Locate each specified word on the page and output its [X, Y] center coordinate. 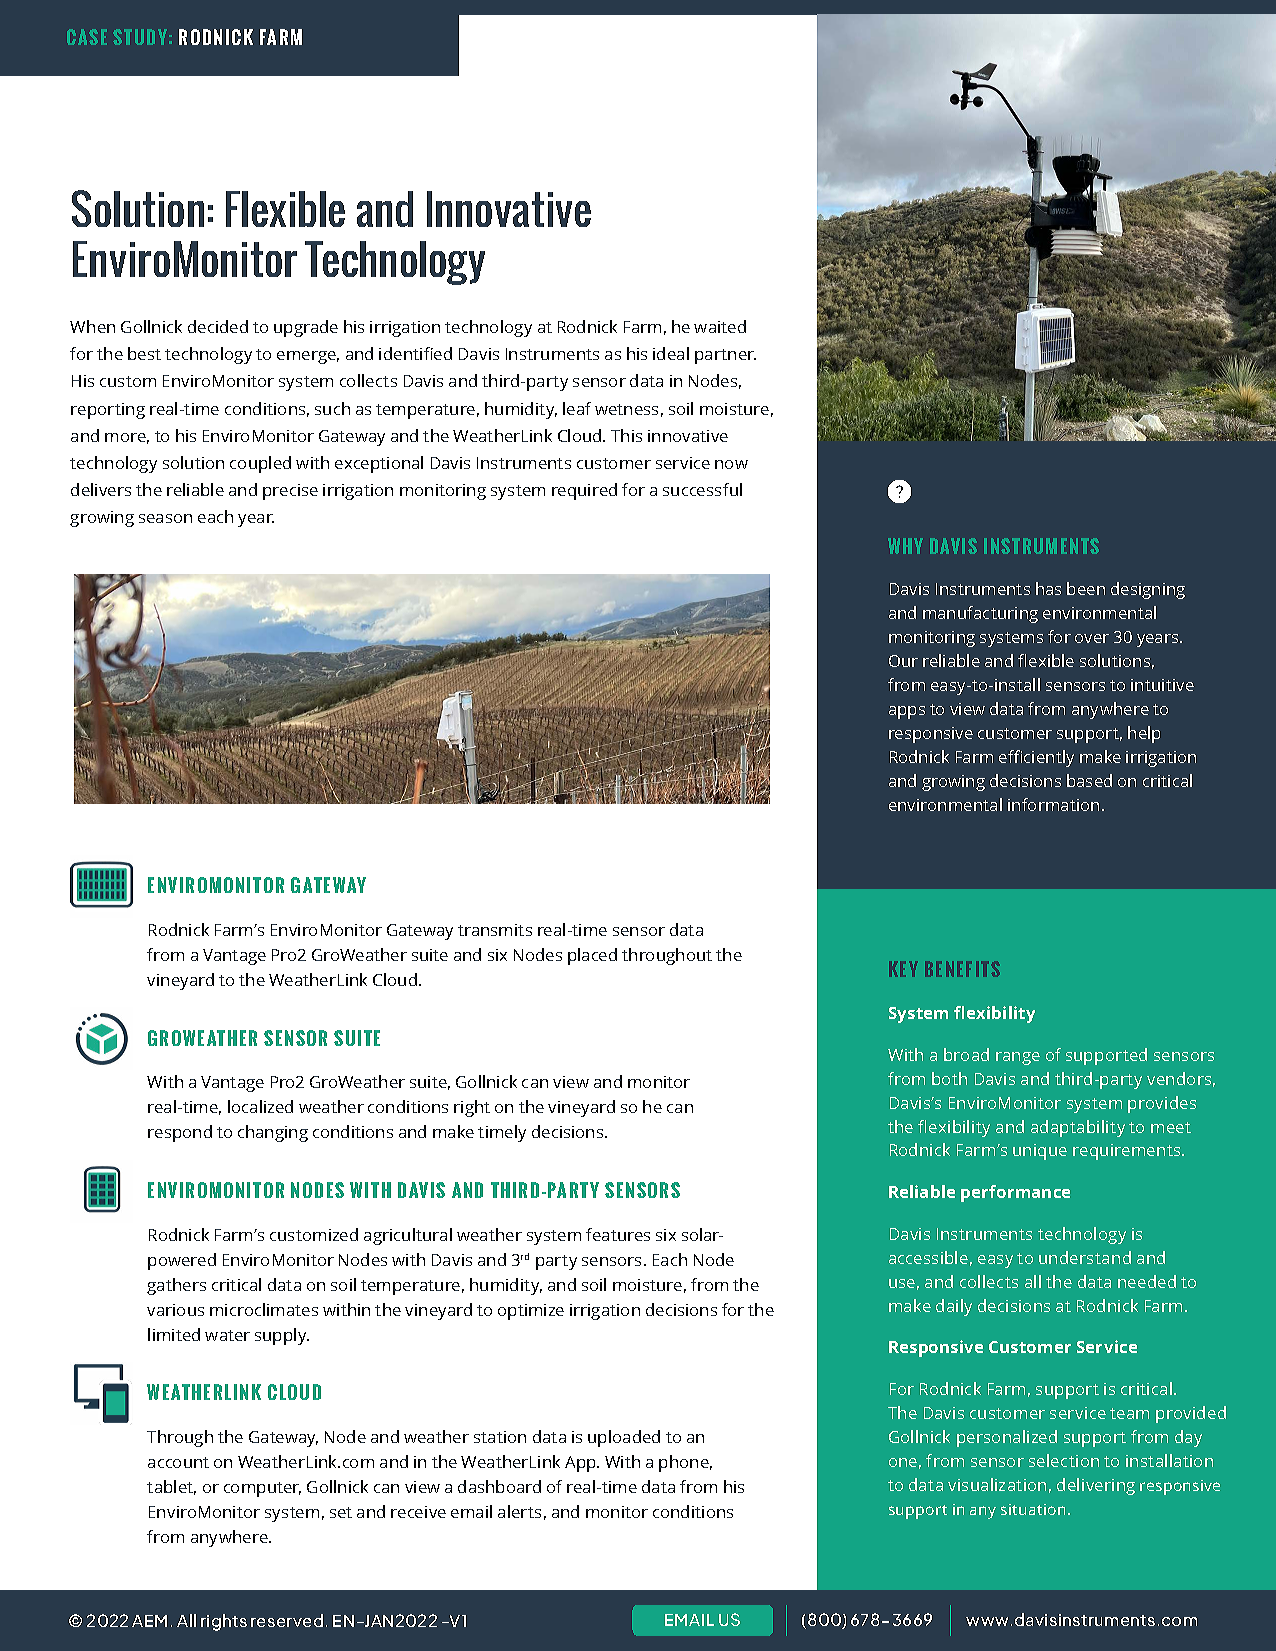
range [1018, 1058]
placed [592, 956]
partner [725, 356]
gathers [176, 1286]
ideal [671, 353]
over [1092, 638]
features [618, 1234]
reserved [287, 1620]
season [165, 518]
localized [260, 1106]
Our [903, 661]
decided [218, 326]
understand [1085, 1257]
